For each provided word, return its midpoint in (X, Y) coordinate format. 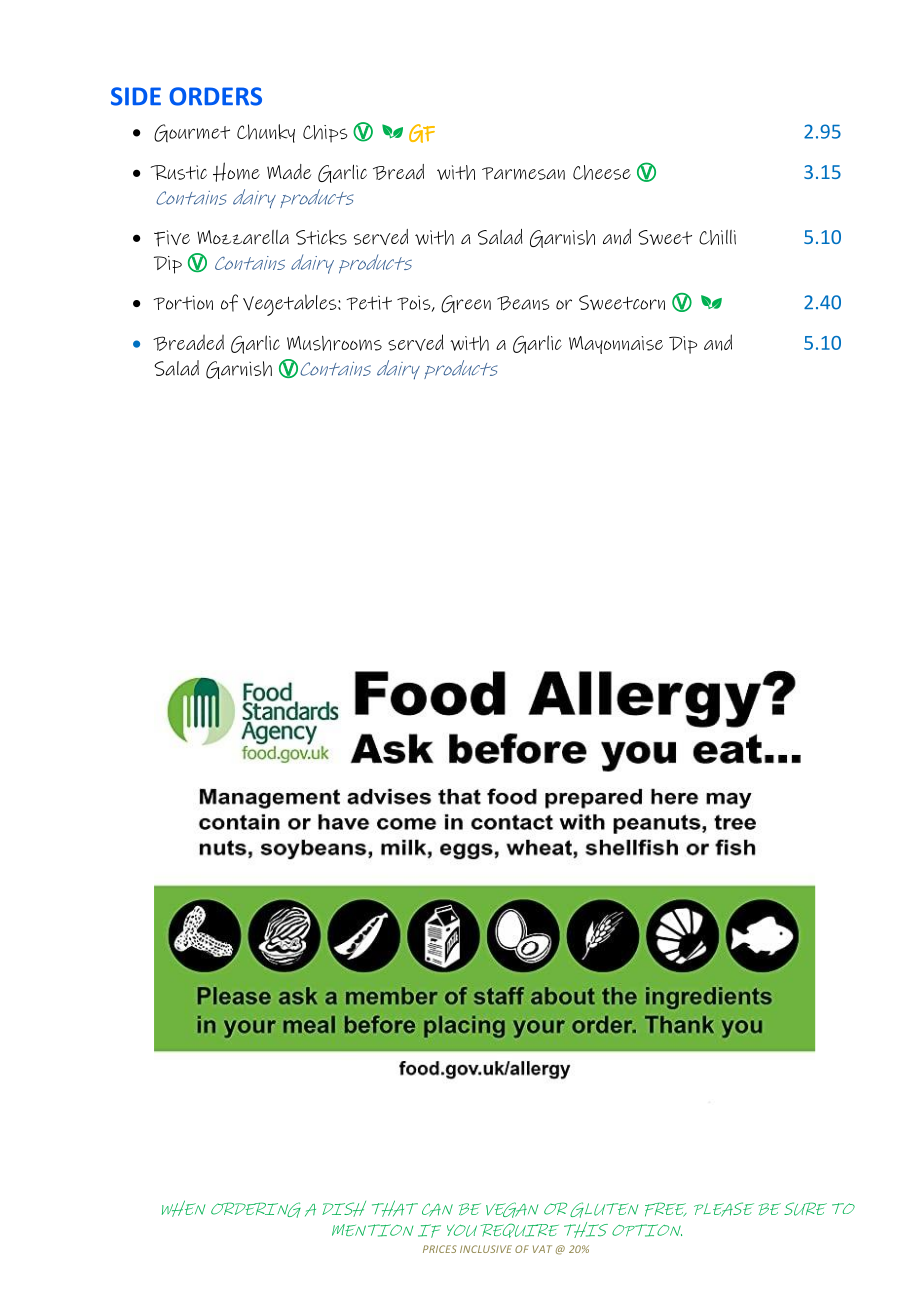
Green (466, 304)
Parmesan (523, 173)
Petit (369, 302)
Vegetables (291, 305)
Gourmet (192, 133)
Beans (523, 303)
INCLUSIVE (486, 1249)
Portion (183, 302)
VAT (542, 1249)
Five (172, 238)
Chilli (717, 237)
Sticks (321, 237)
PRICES (439, 1249)
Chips (325, 134)
